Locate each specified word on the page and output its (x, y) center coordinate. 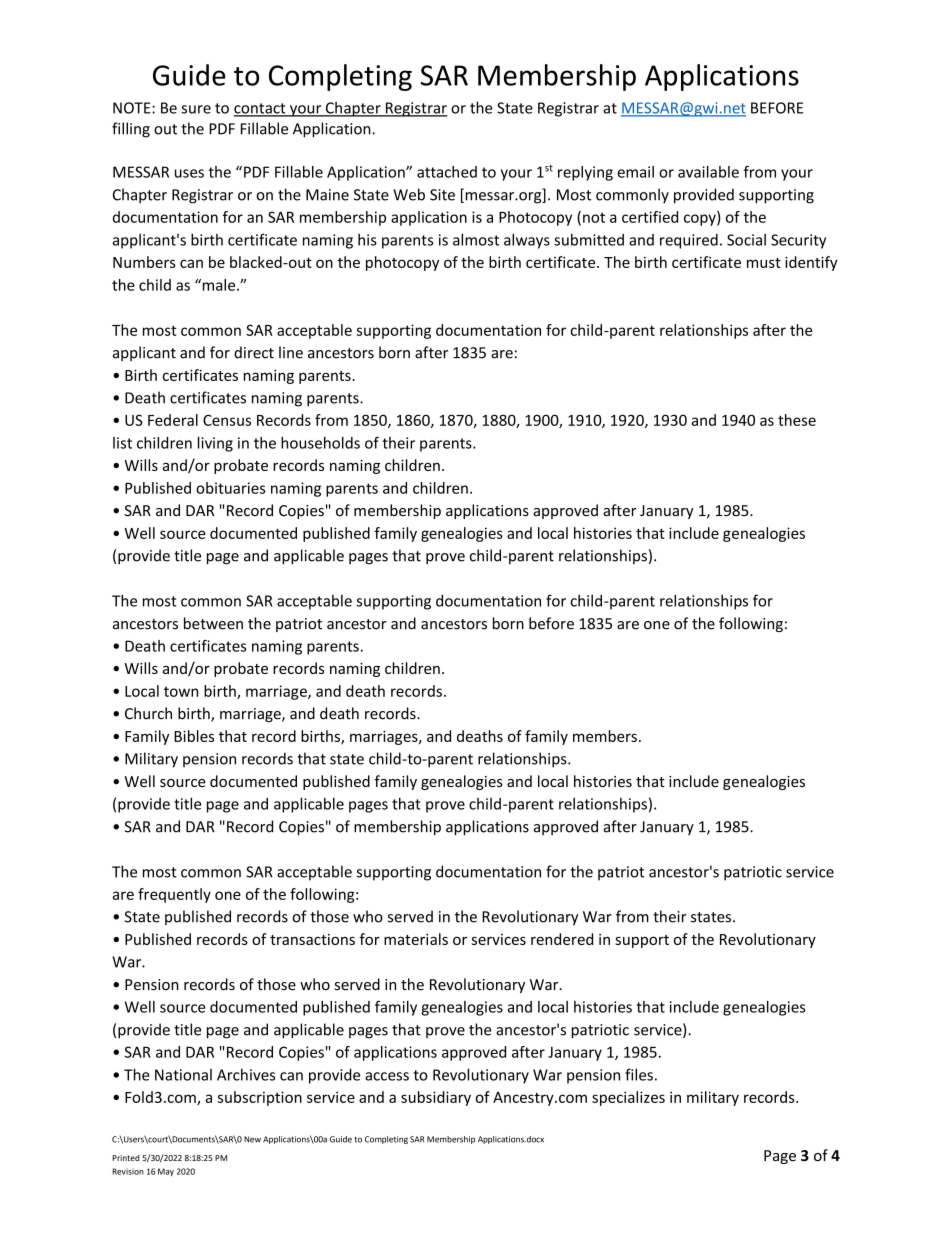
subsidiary (436, 1098)
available (708, 172)
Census (227, 420)
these (797, 420)
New (252, 1139)
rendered (562, 939)
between (213, 623)
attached (447, 172)
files (639, 1074)
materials (416, 939)
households (320, 443)
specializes (628, 1098)
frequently (174, 895)
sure (196, 109)
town (181, 691)
